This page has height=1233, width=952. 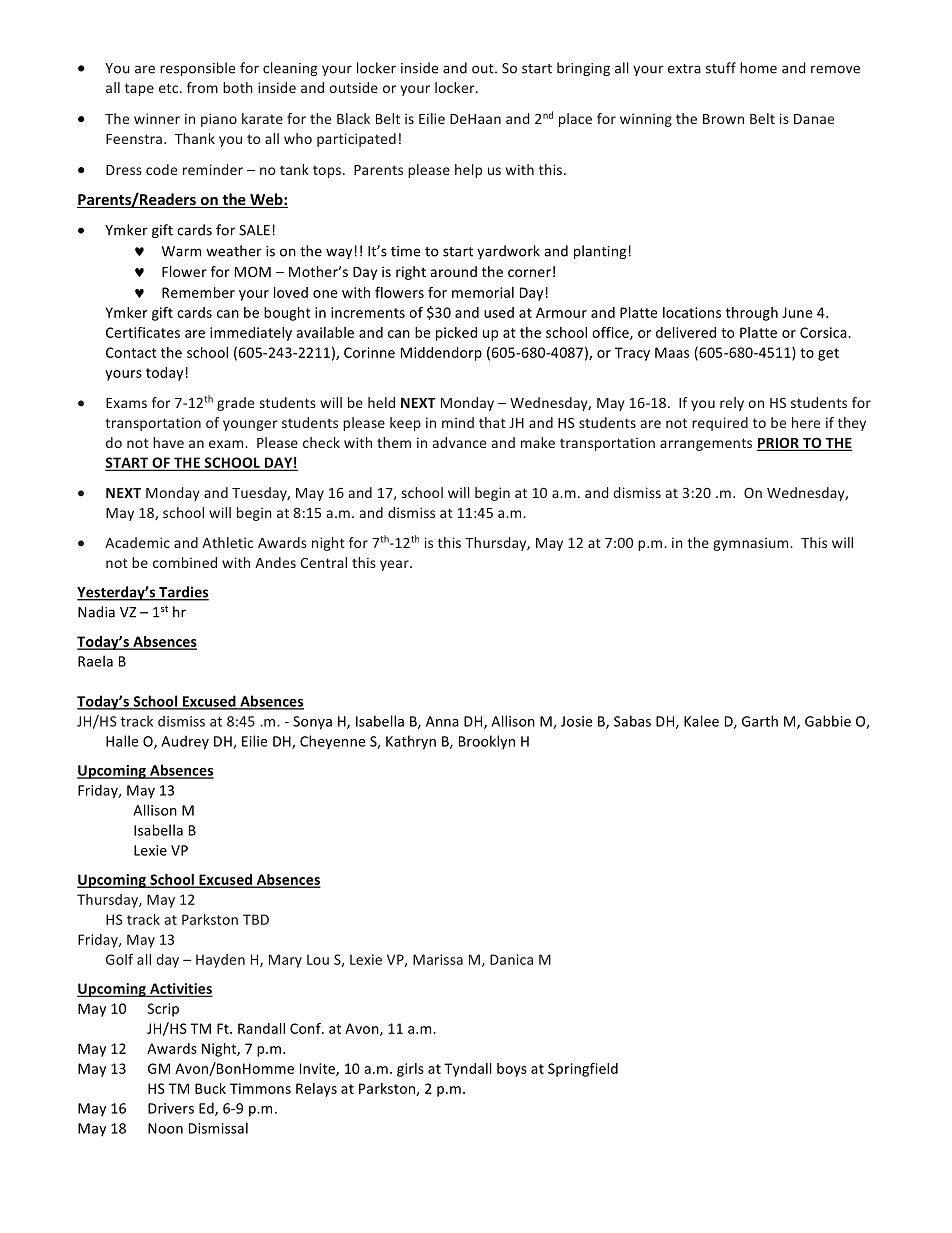 I want to click on TBD, so click(x=256, y=919).
